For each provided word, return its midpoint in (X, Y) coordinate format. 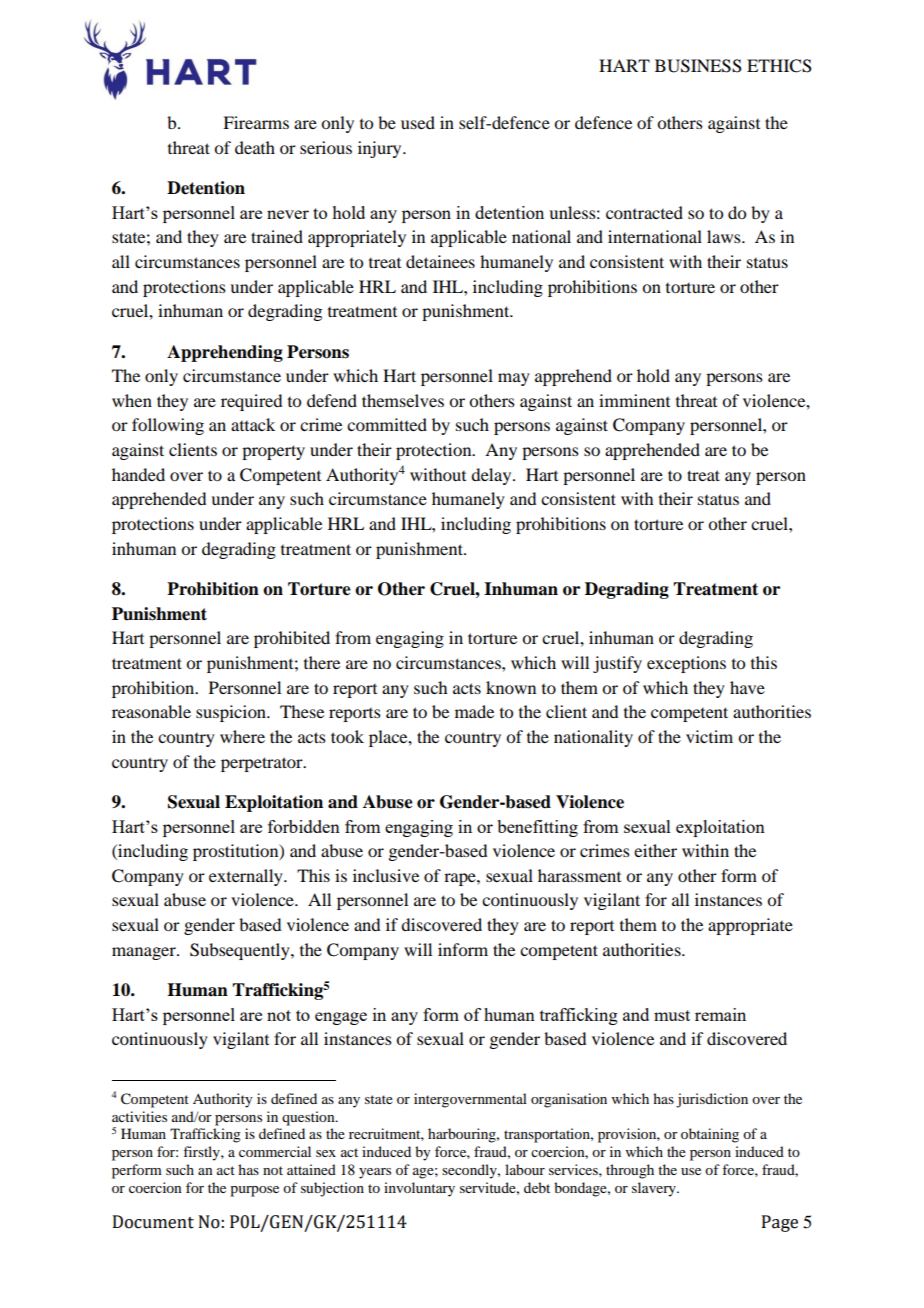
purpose (254, 1191)
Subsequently (241, 951)
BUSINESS (698, 66)
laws (725, 236)
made (474, 711)
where (242, 736)
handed (138, 474)
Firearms (256, 122)
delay (492, 476)
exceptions (686, 664)
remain (720, 1014)
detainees (440, 261)
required (251, 402)
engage (341, 1018)
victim (709, 736)
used (418, 122)
